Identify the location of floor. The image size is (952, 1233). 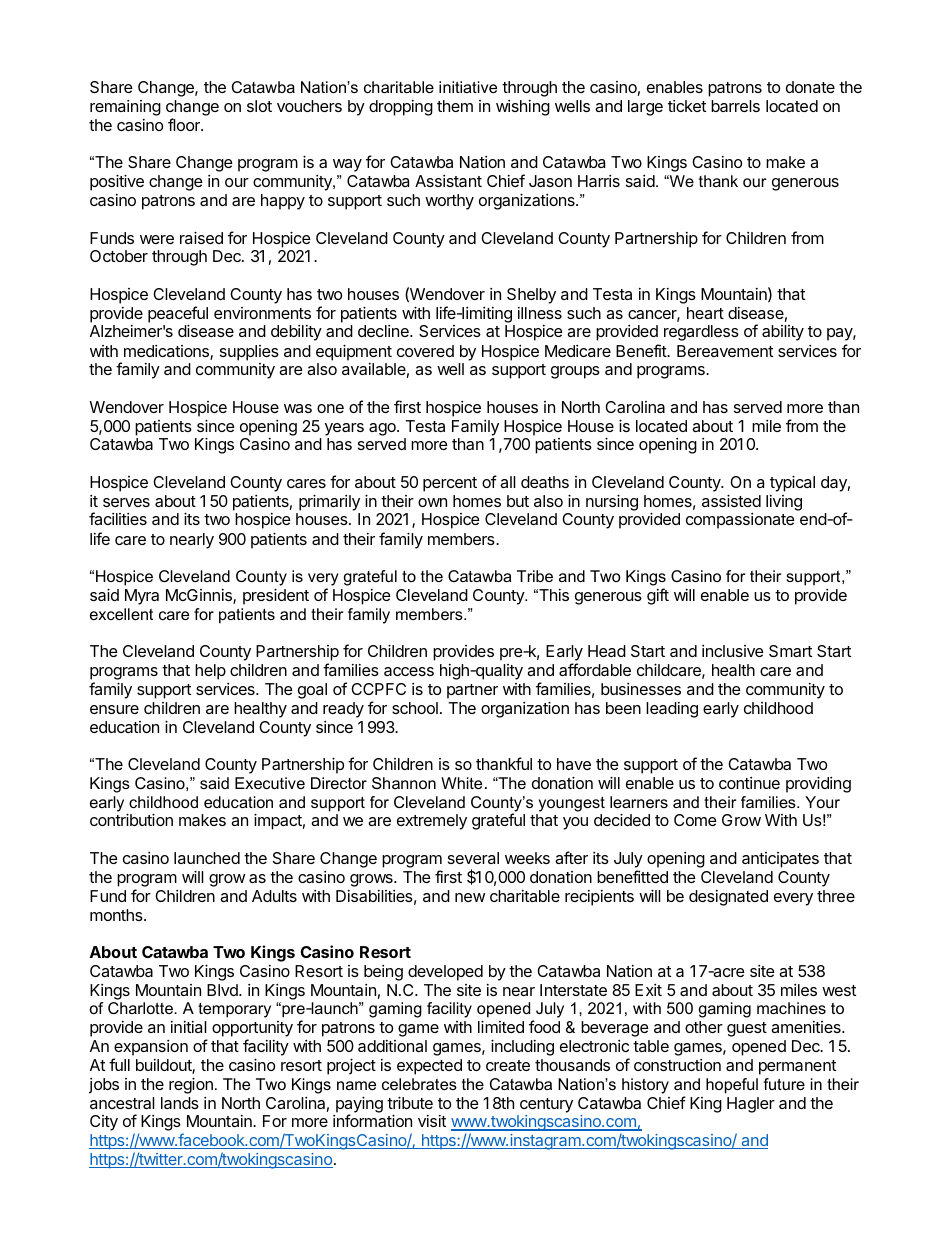
(185, 124).
